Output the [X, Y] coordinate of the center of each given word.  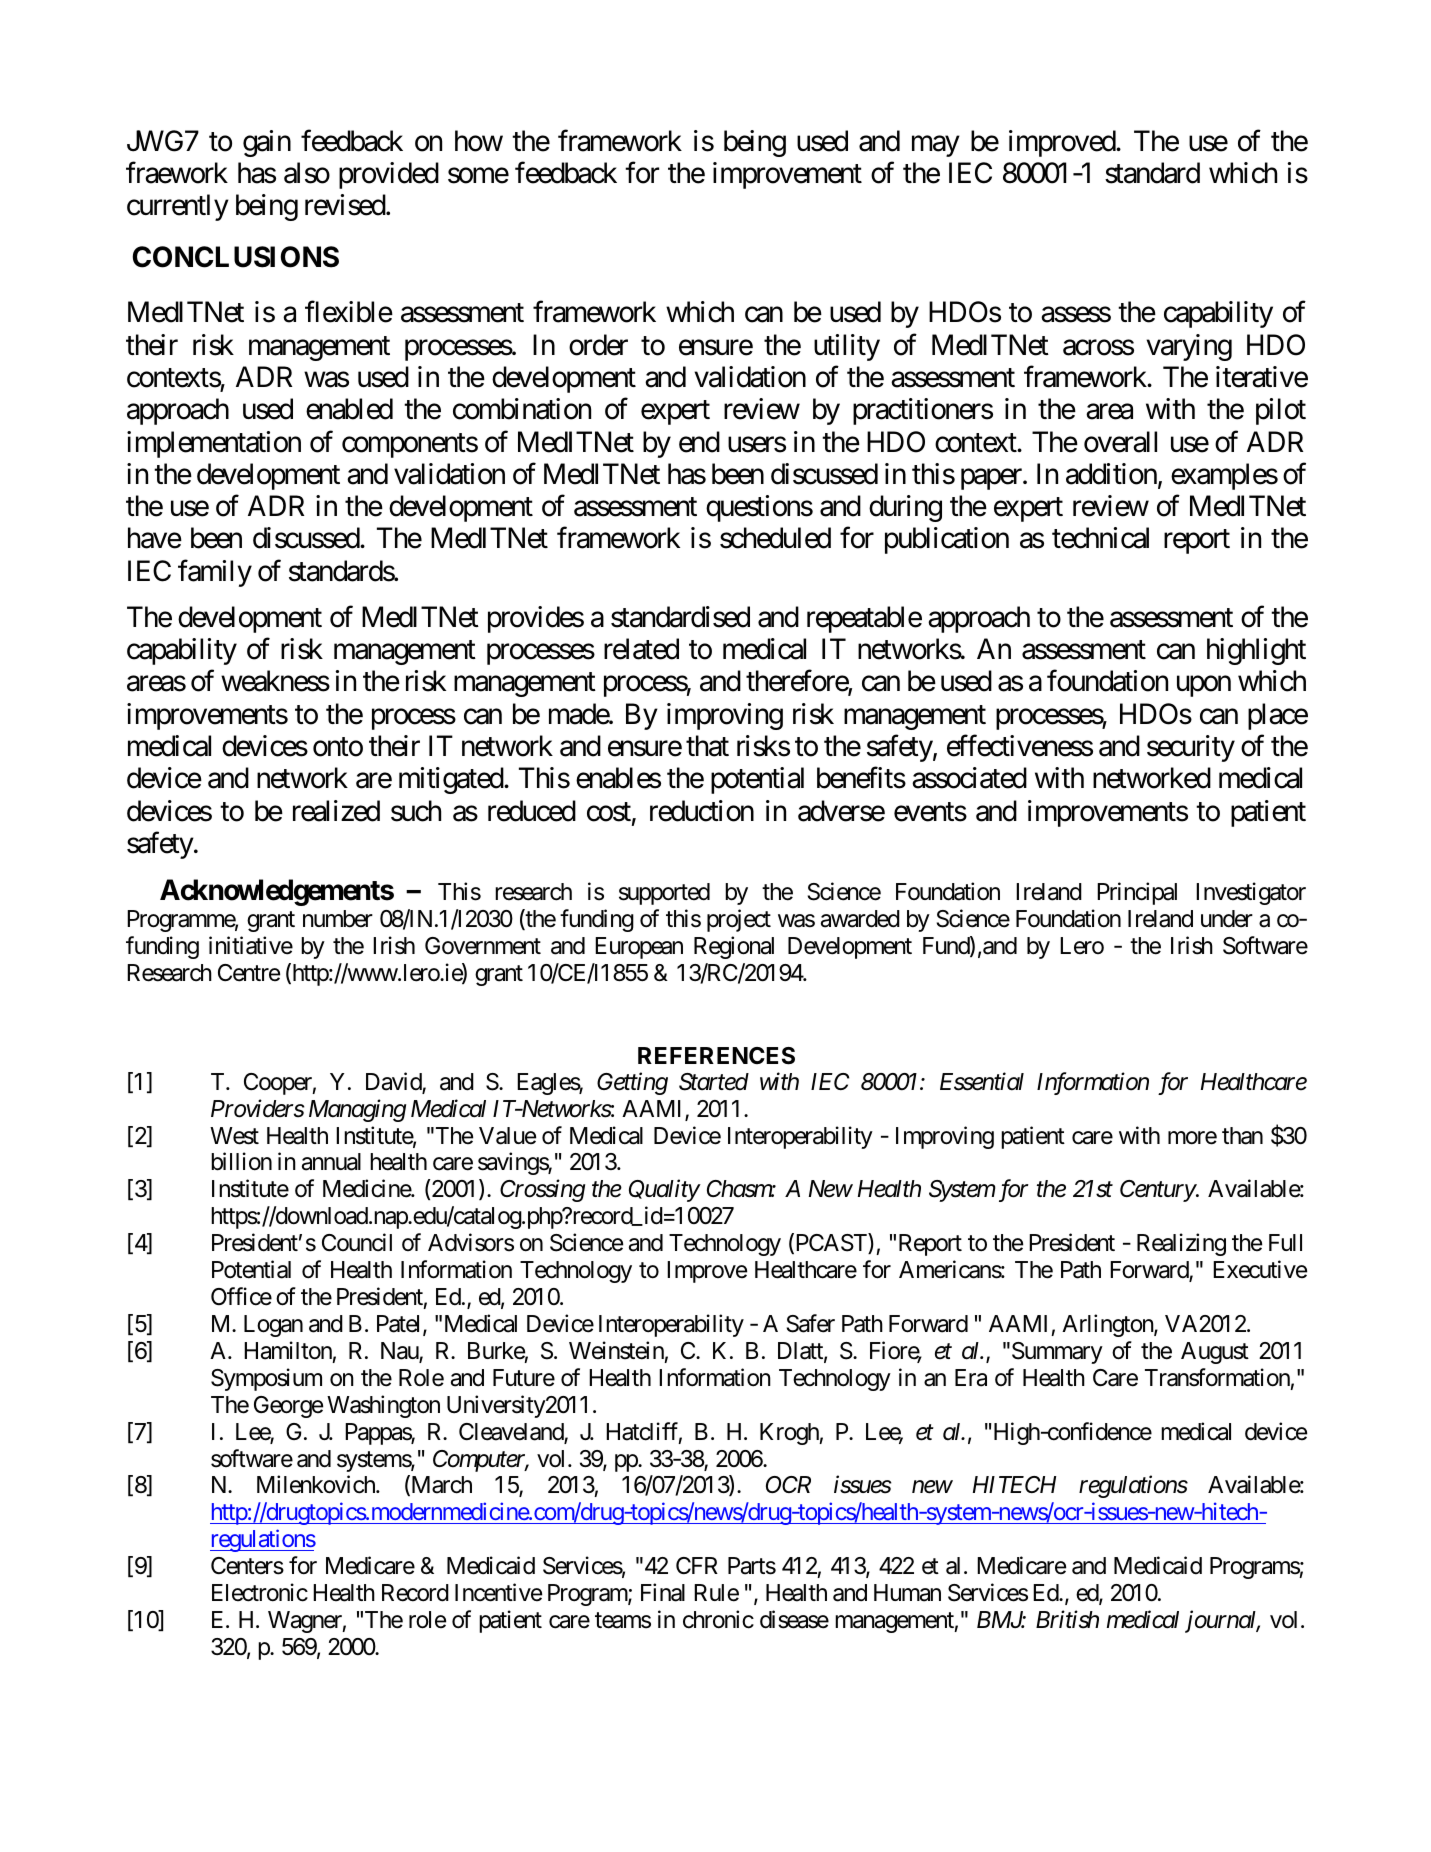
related [641, 649]
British [1067, 1619]
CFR [697, 1565]
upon [1204, 687]
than [1242, 1136]
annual [331, 1162]
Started [714, 1082]
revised [346, 205]
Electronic [260, 1592]
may [936, 146]
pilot [1281, 411]
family [215, 573]
